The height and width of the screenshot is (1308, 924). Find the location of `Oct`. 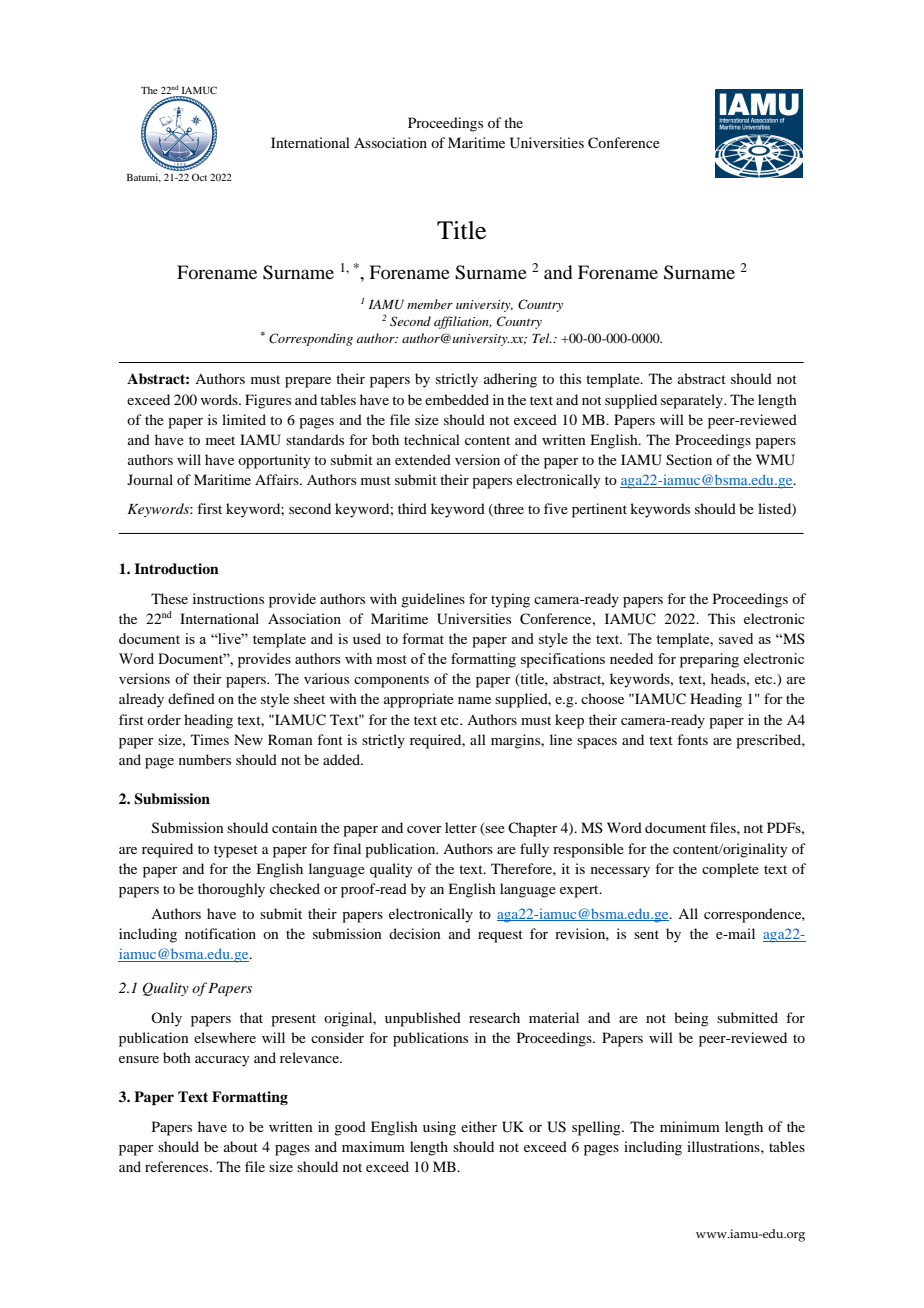

Oct is located at coordinates (199, 177).
